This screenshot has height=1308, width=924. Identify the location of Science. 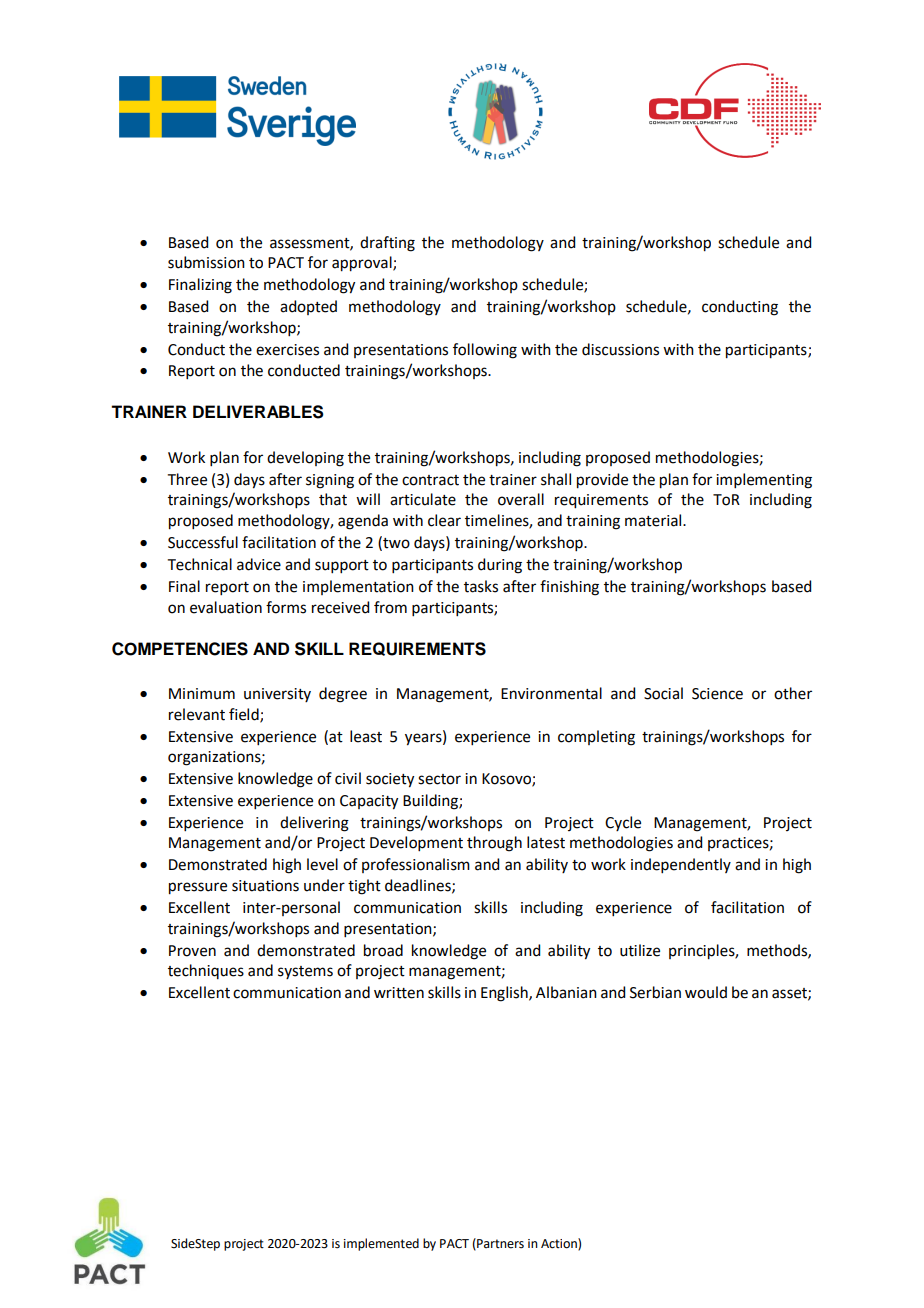
(717, 694).
